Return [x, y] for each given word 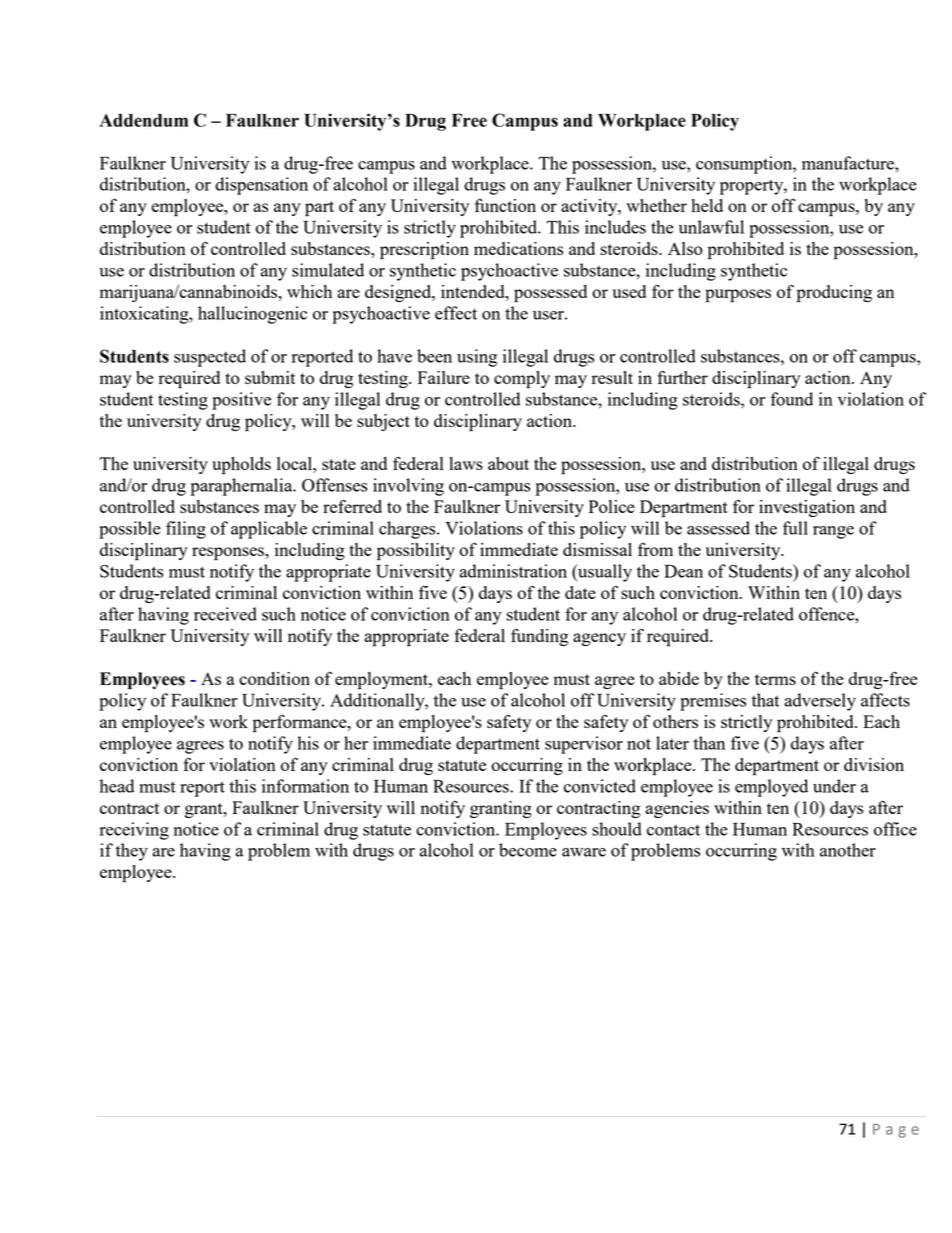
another [848, 850]
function [505, 205]
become [528, 850]
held [707, 205]
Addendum [144, 120]
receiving [134, 831]
